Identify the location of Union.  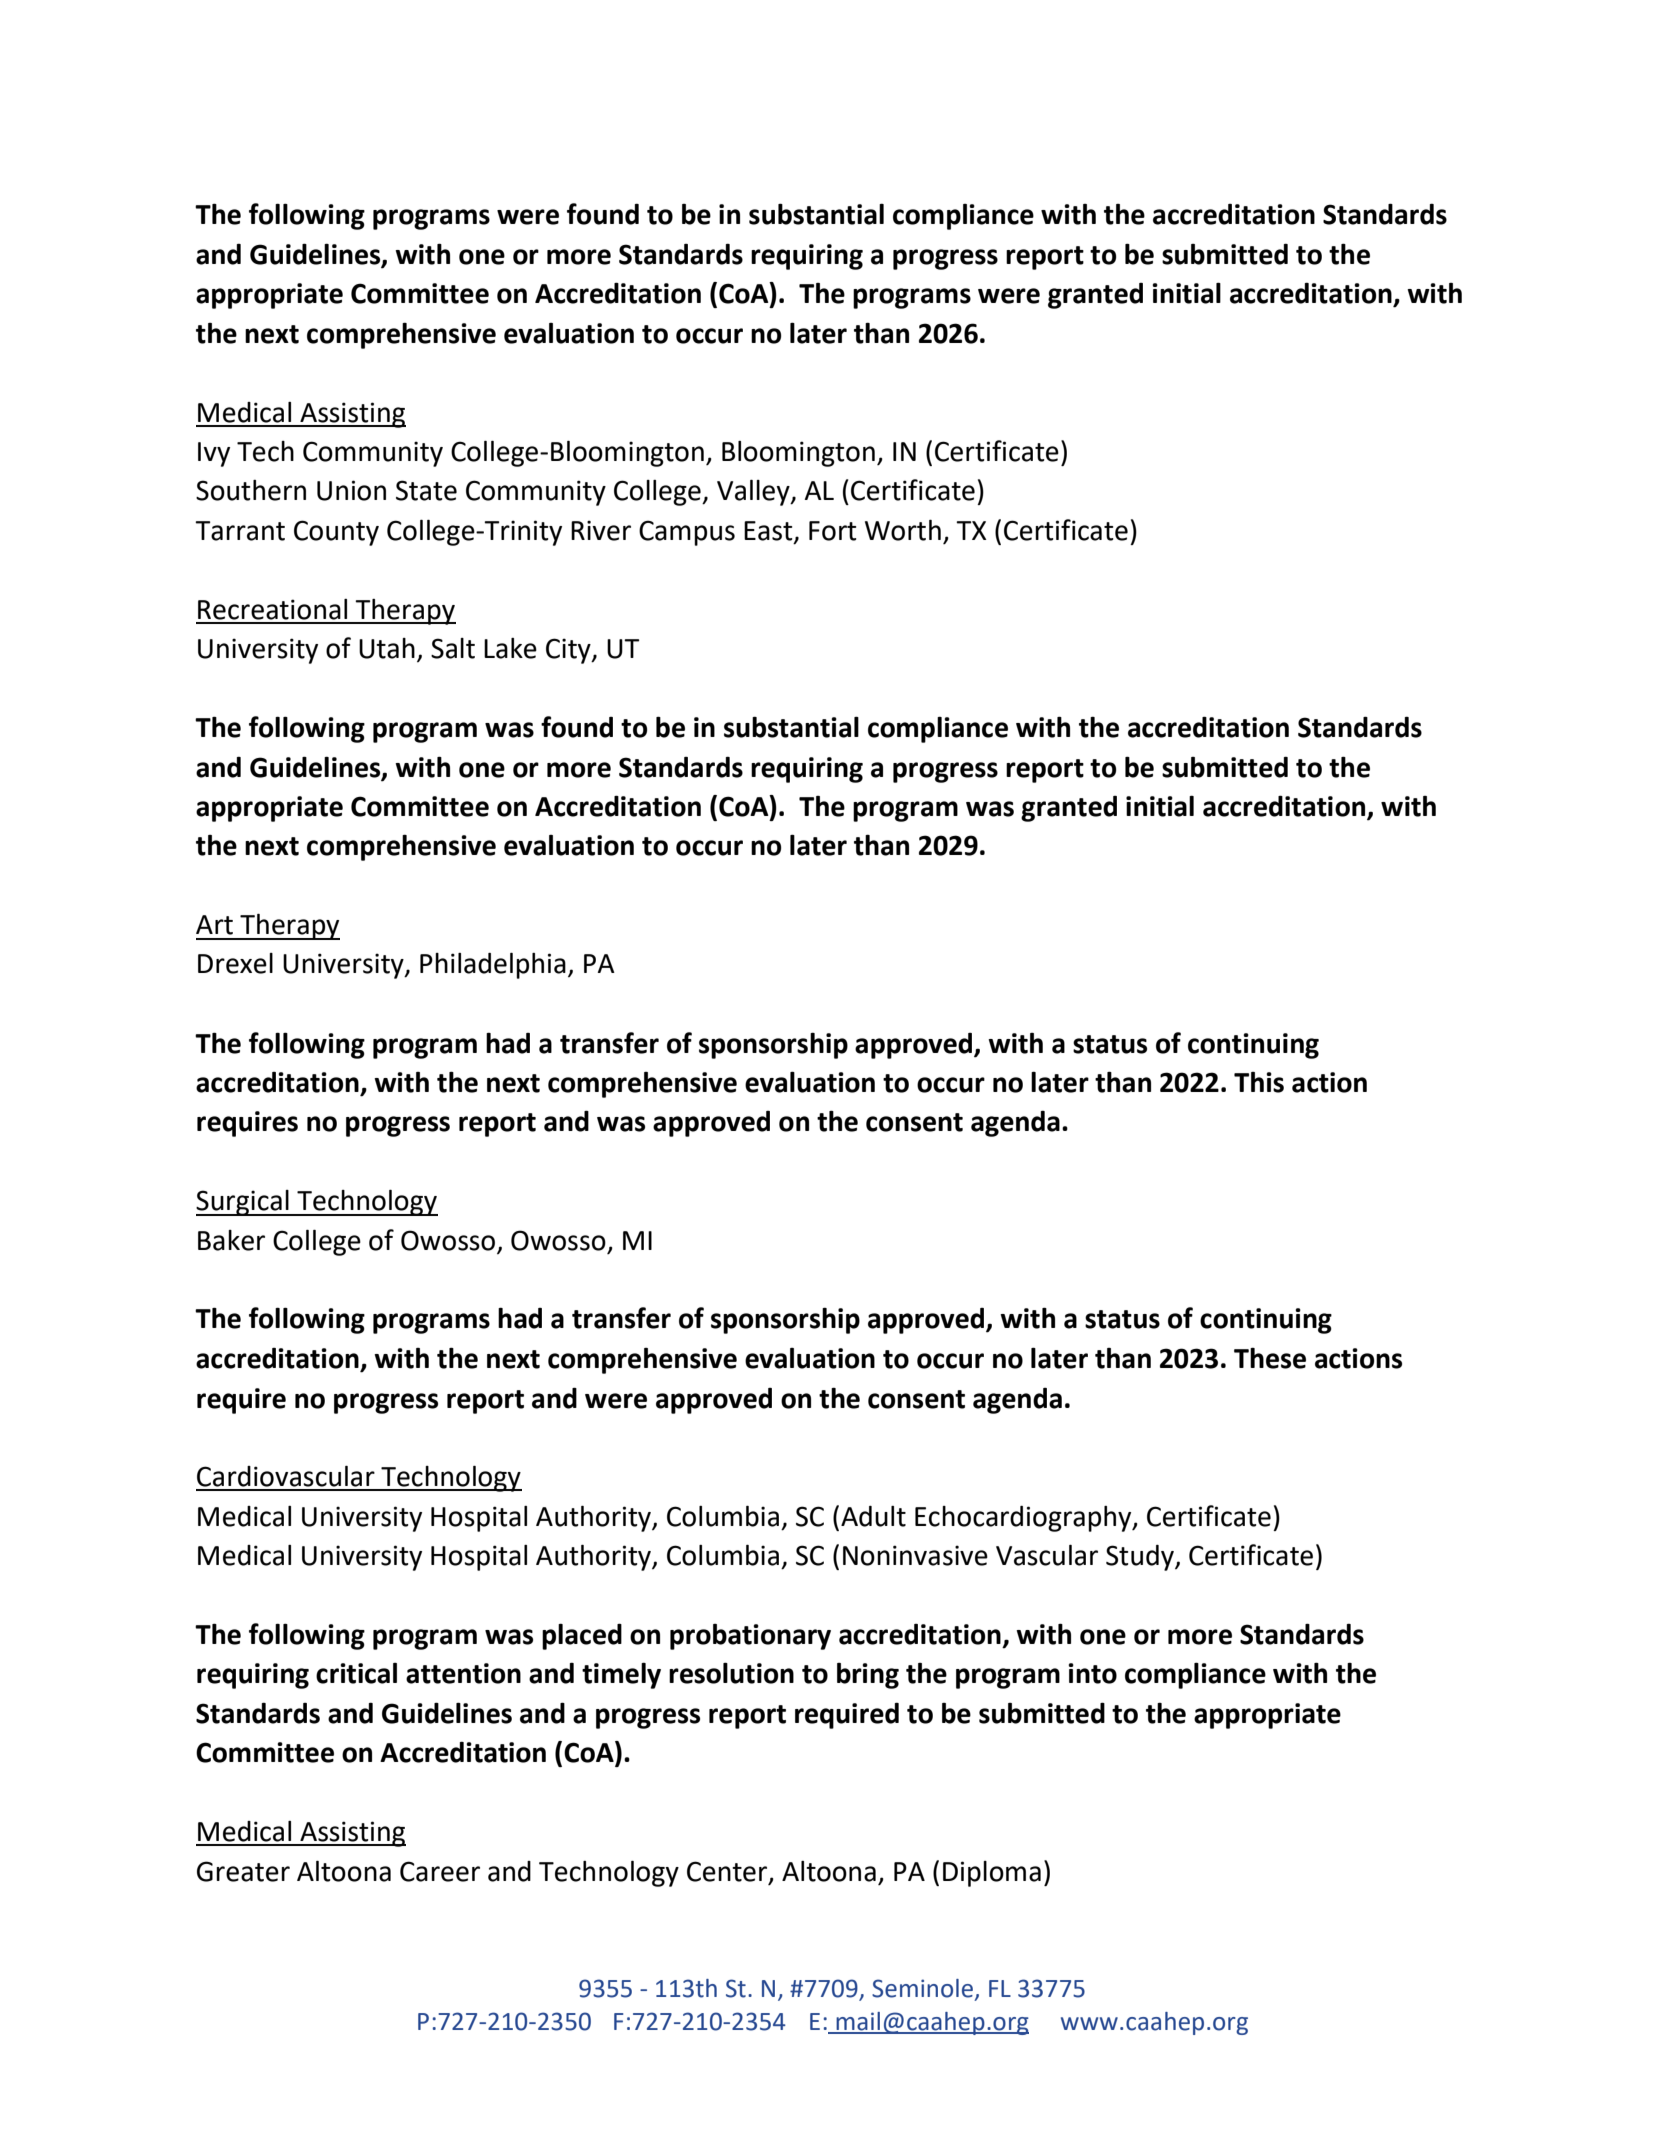
(351, 490).
